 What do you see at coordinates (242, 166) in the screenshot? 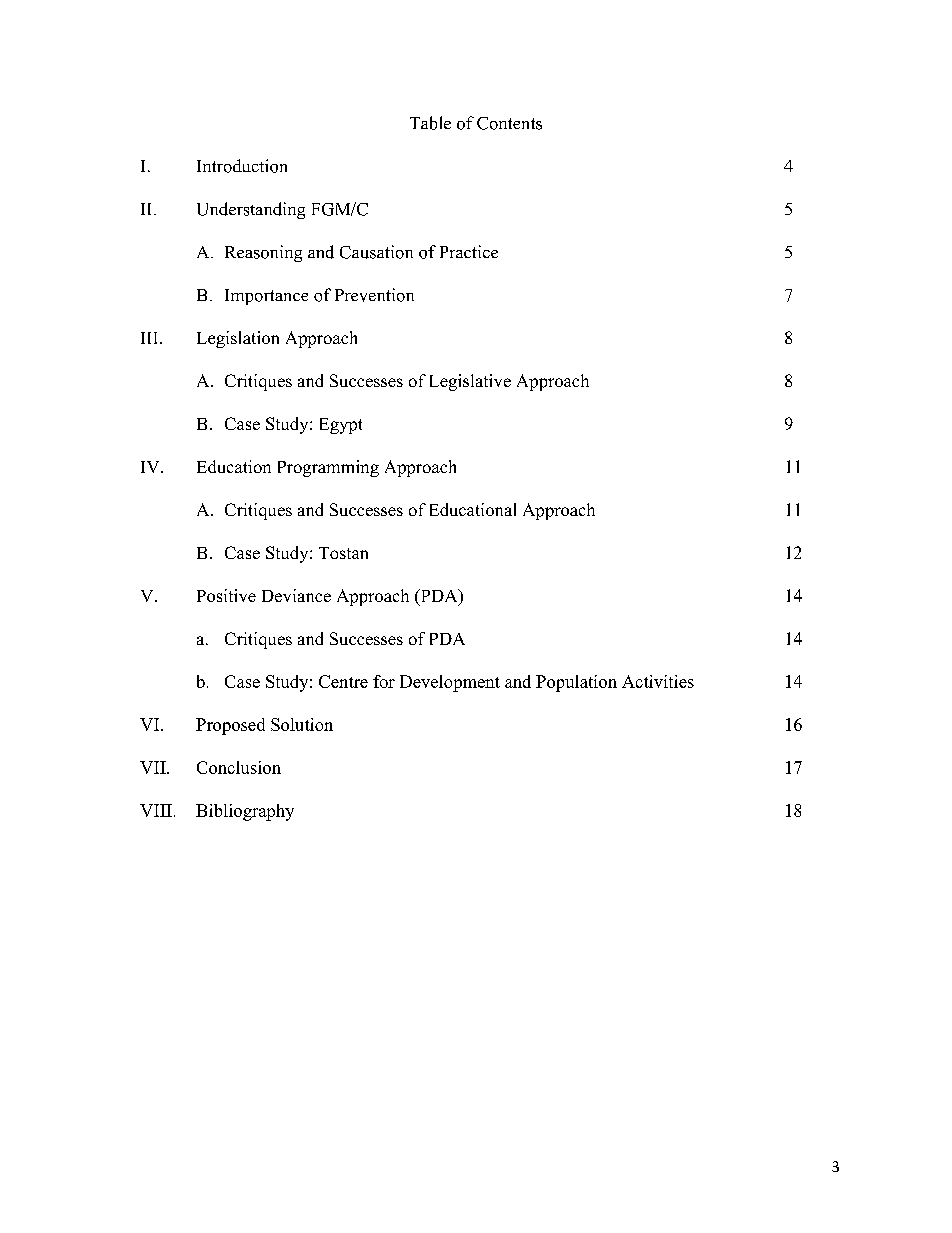
I see `Introduction` at bounding box center [242, 166].
